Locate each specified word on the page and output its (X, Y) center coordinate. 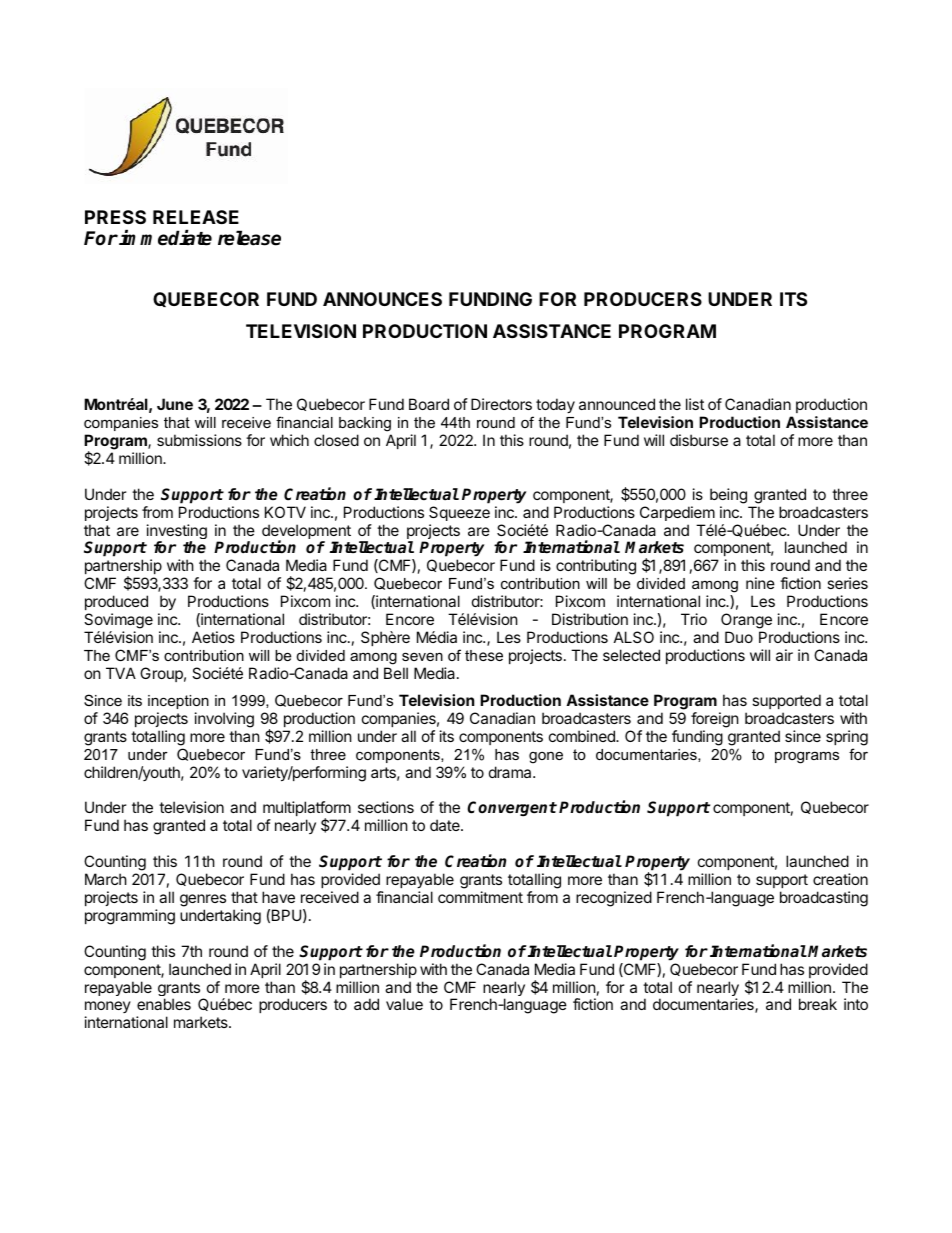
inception (178, 702)
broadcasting (824, 899)
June (175, 404)
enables (164, 1004)
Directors (501, 404)
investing (177, 533)
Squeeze (459, 513)
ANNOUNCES (382, 299)
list (695, 404)
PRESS (115, 217)
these (484, 655)
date (446, 825)
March (106, 879)
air (784, 655)
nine (760, 583)
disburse (699, 440)
